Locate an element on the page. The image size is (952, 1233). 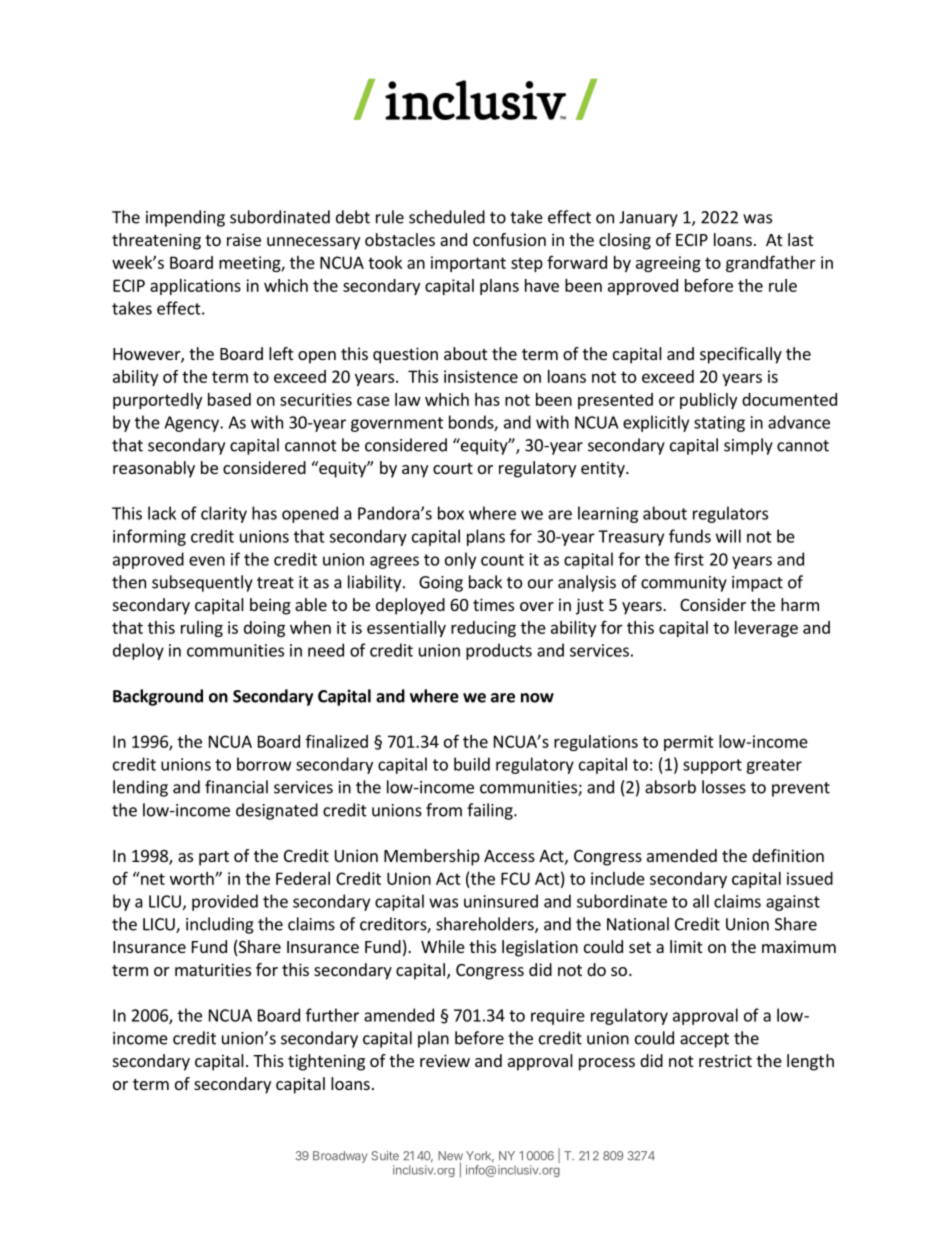
grandfather is located at coordinates (771, 263).
